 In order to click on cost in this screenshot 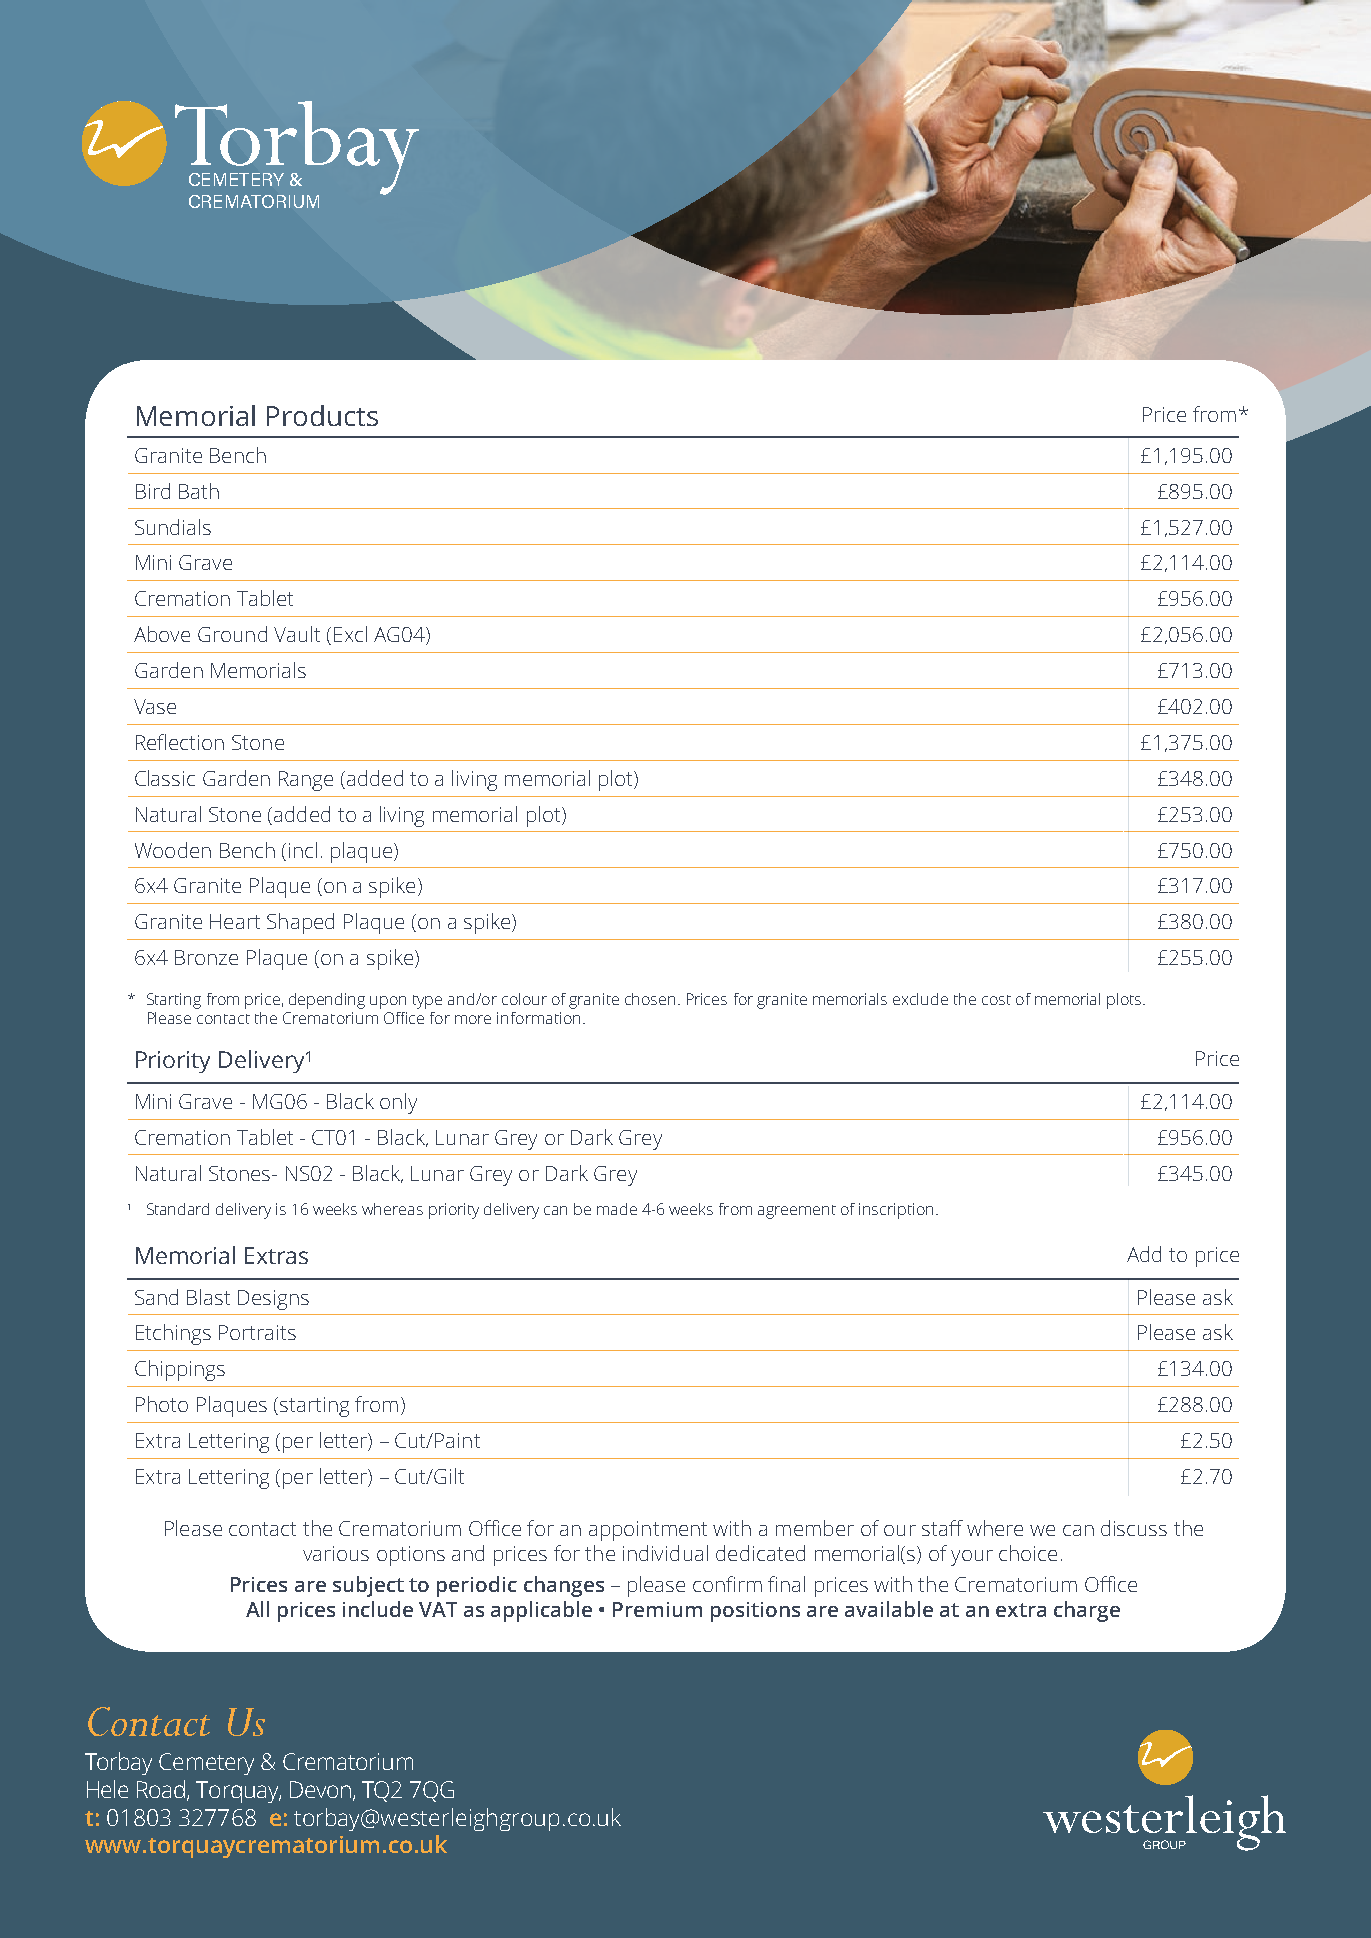, I will do `click(996, 1000)`.
